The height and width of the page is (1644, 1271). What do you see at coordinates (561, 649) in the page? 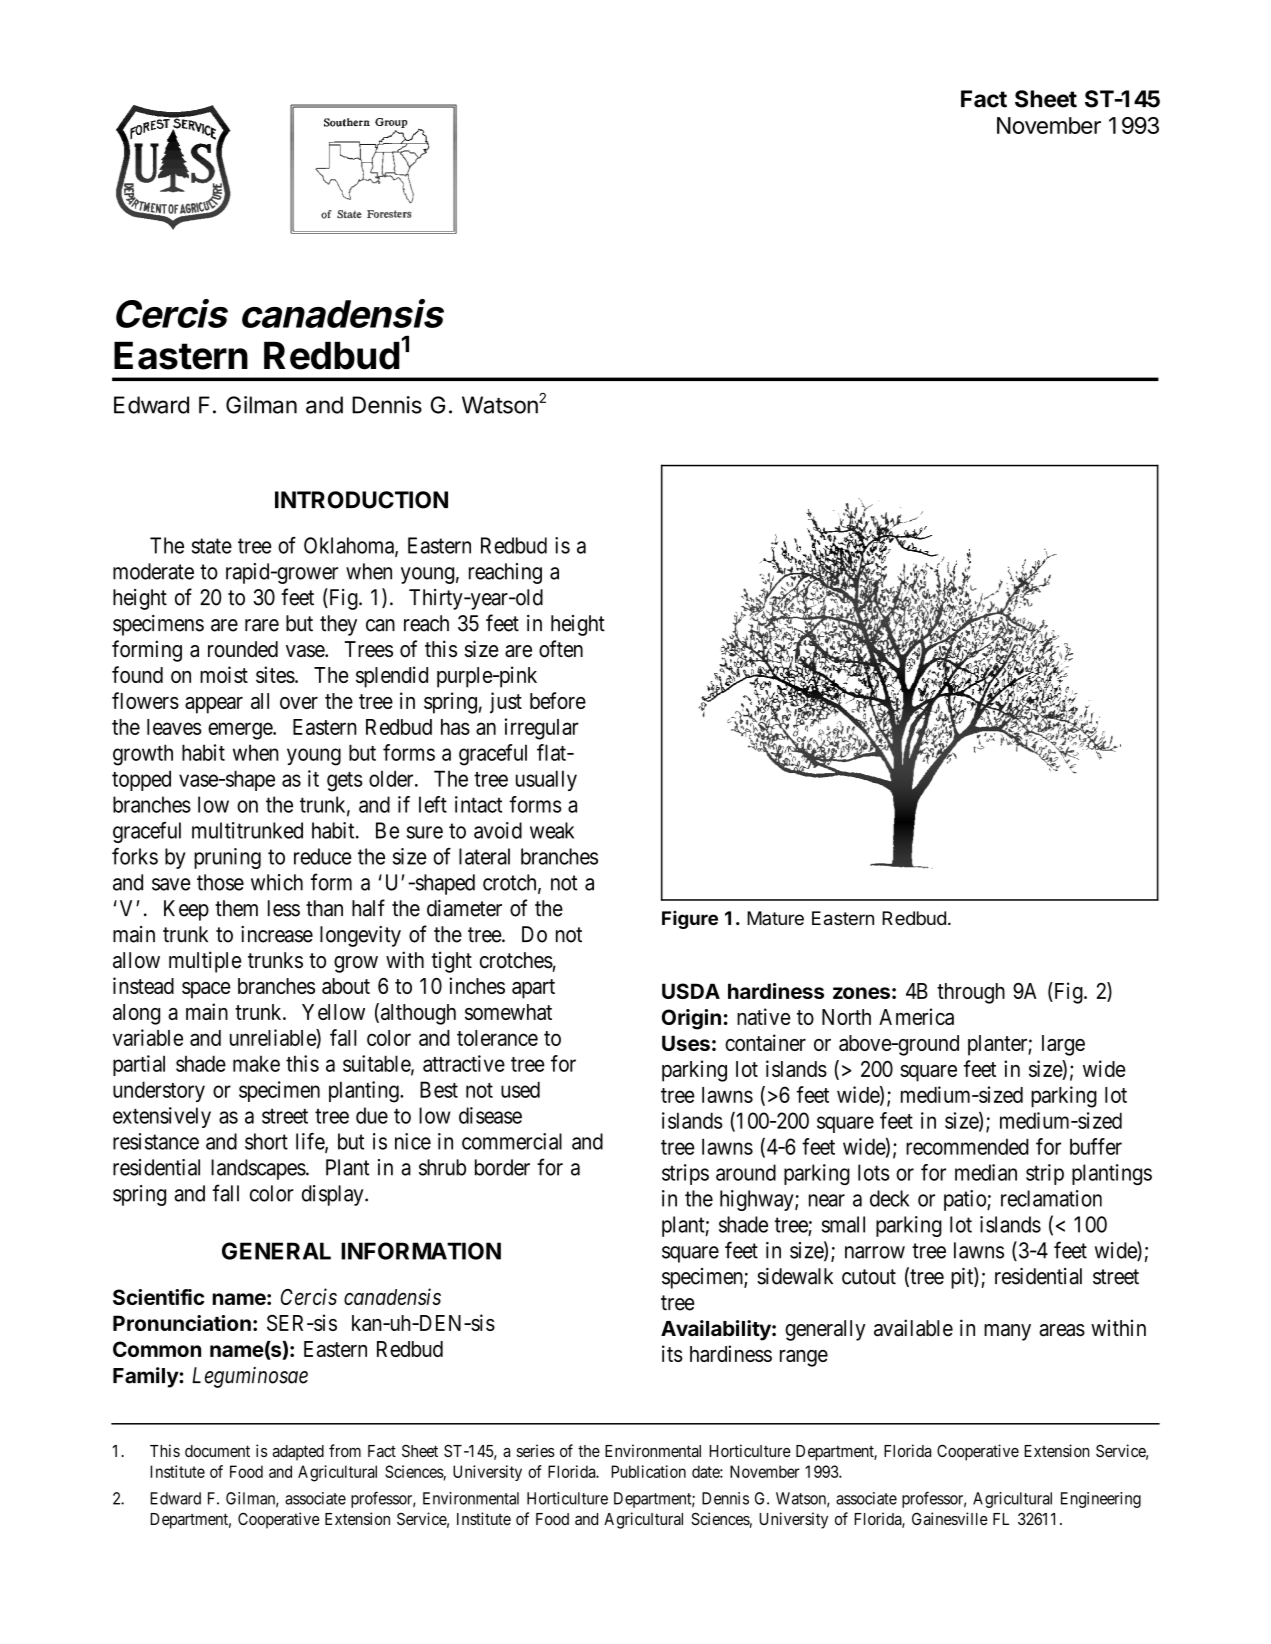
I see `often` at bounding box center [561, 649].
